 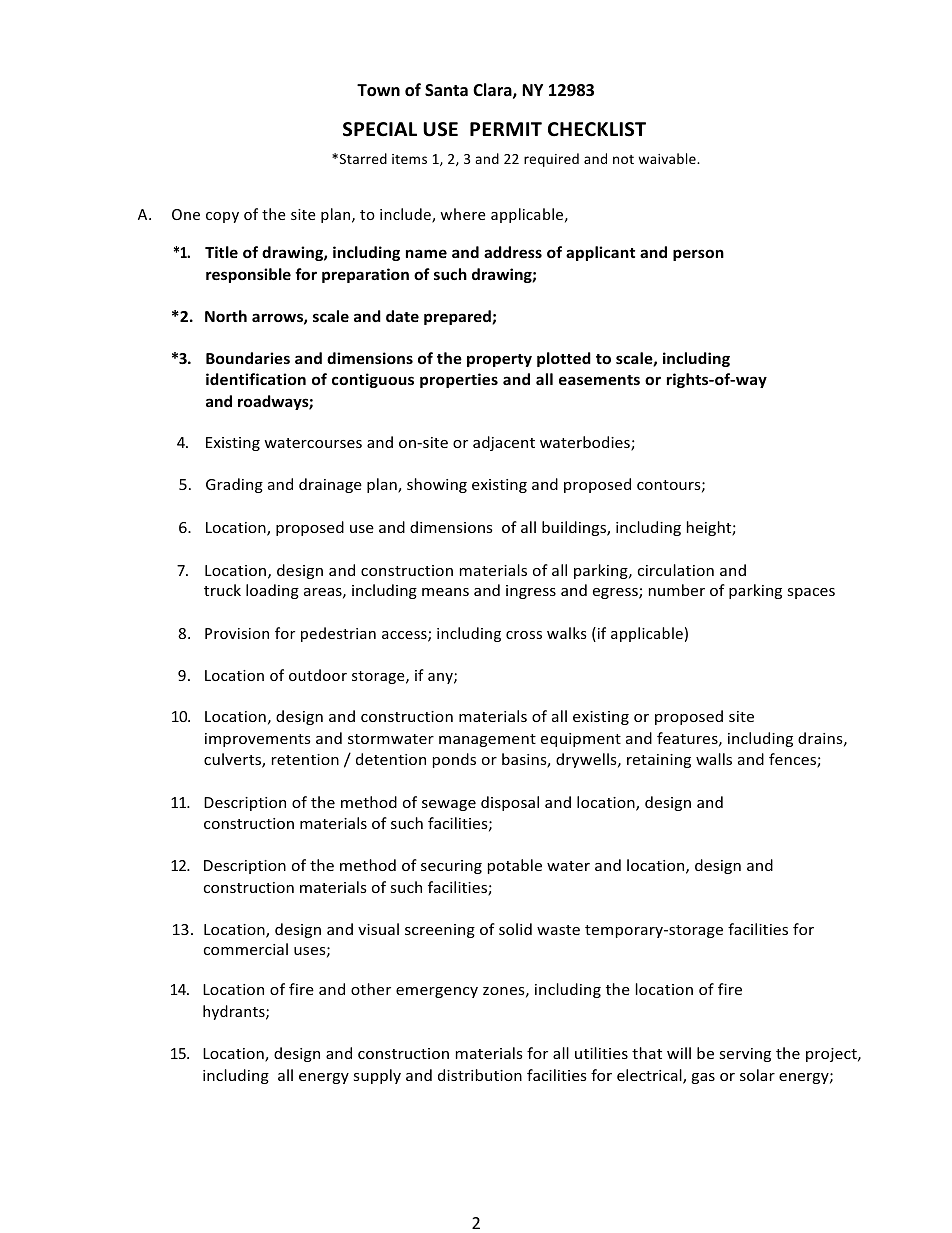 What do you see at coordinates (380, 129) in the screenshot?
I see `SPECIAL` at bounding box center [380, 129].
